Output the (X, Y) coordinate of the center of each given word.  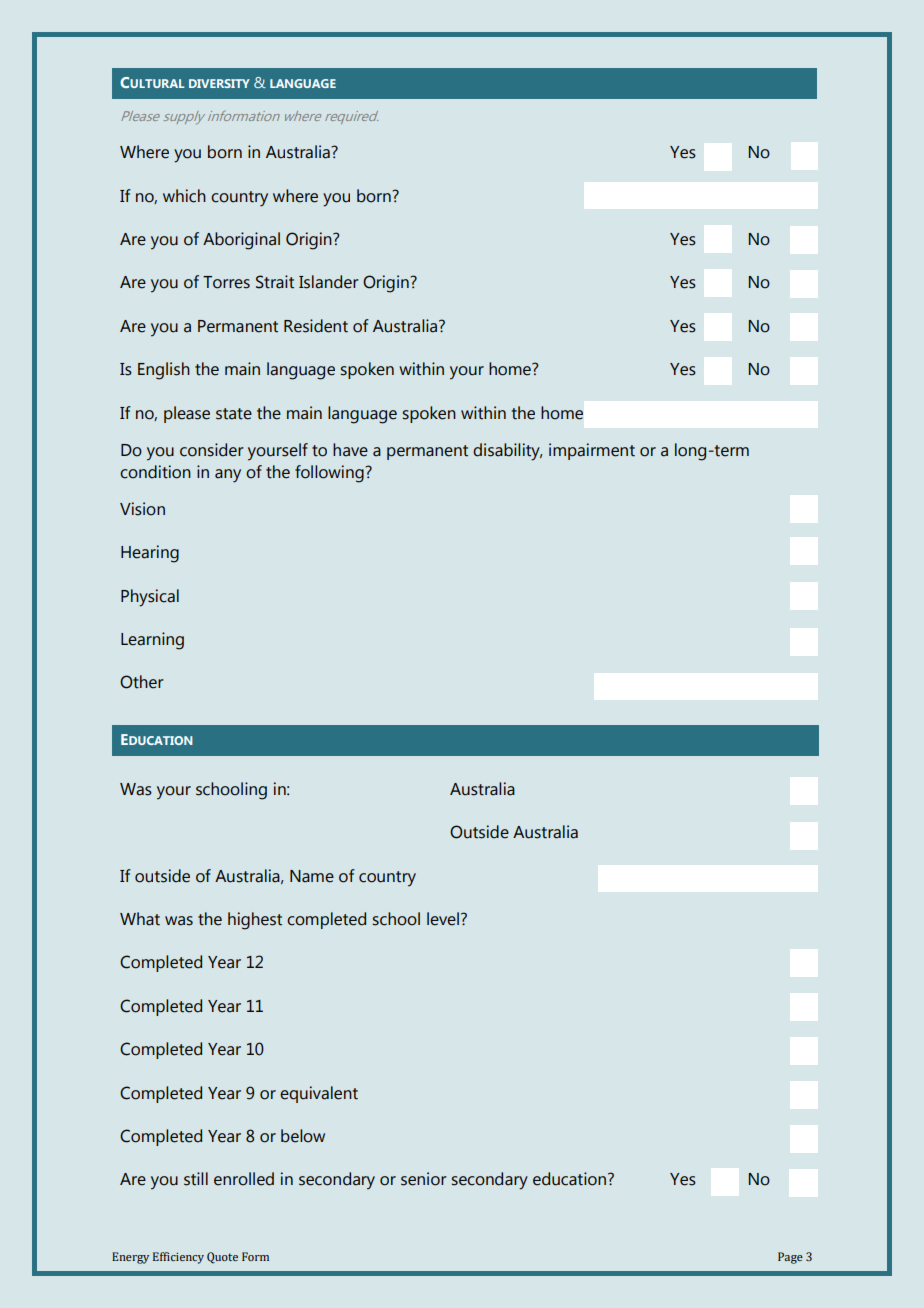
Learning (152, 641)
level (443, 919)
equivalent (319, 1094)
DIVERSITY (219, 83)
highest (255, 921)
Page (790, 1258)
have (350, 450)
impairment (592, 451)
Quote (222, 1258)
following (330, 474)
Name (312, 876)
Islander (328, 282)
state (234, 414)
